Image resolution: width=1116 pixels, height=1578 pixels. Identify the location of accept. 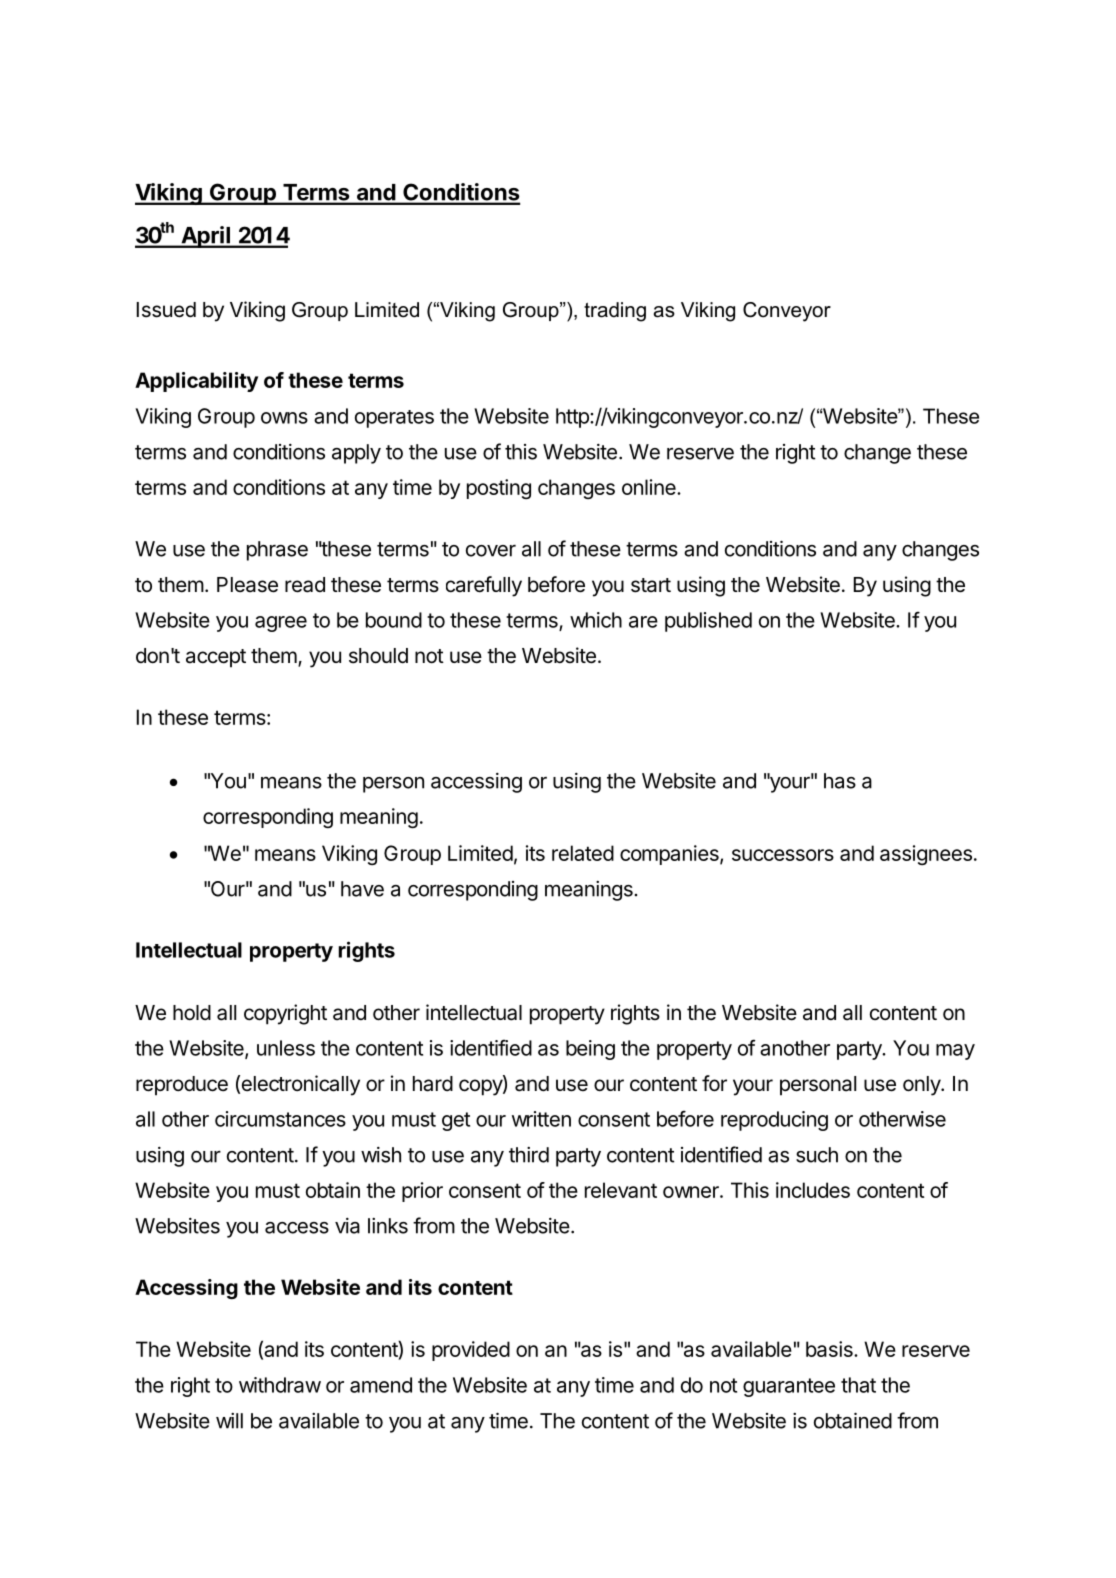
(216, 658).
